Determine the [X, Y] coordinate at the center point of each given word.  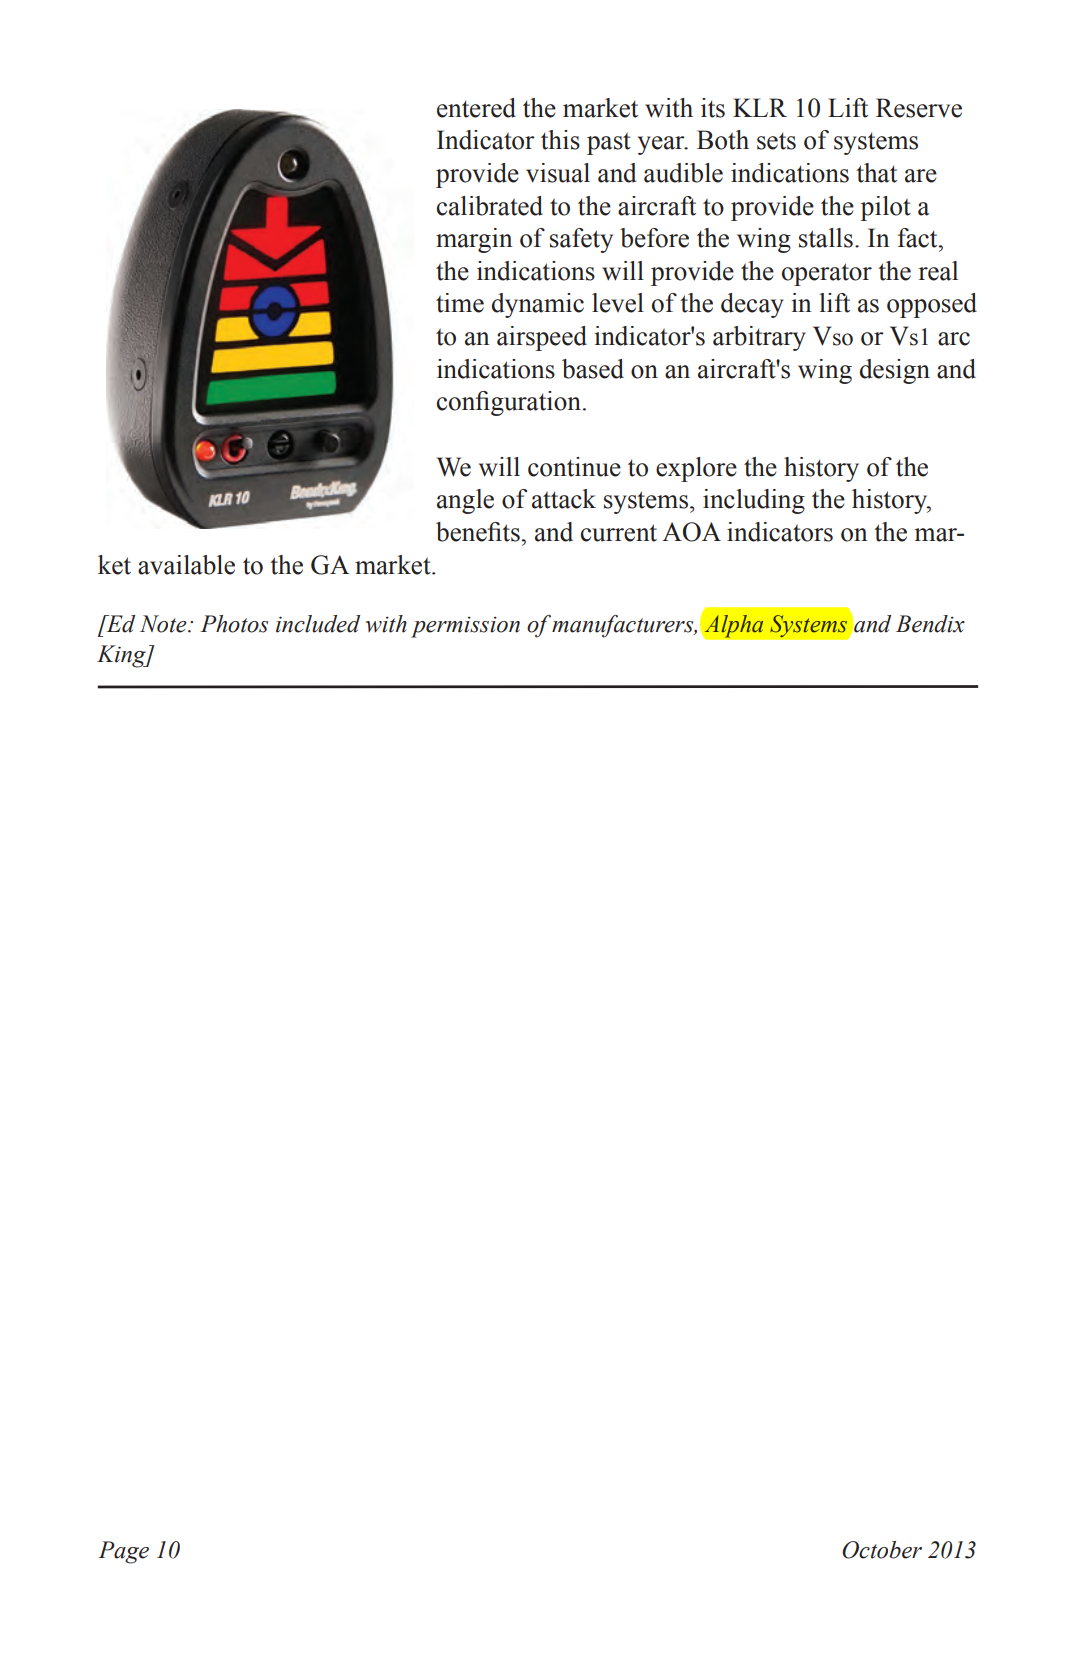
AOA [691, 532]
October [882, 1550]
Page [123, 1552]
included [318, 624]
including [754, 501]
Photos [234, 624]
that [876, 173]
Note [164, 624]
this [560, 140]
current [619, 533]
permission [465, 627]
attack [564, 499]
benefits [479, 532]
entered [476, 108]
